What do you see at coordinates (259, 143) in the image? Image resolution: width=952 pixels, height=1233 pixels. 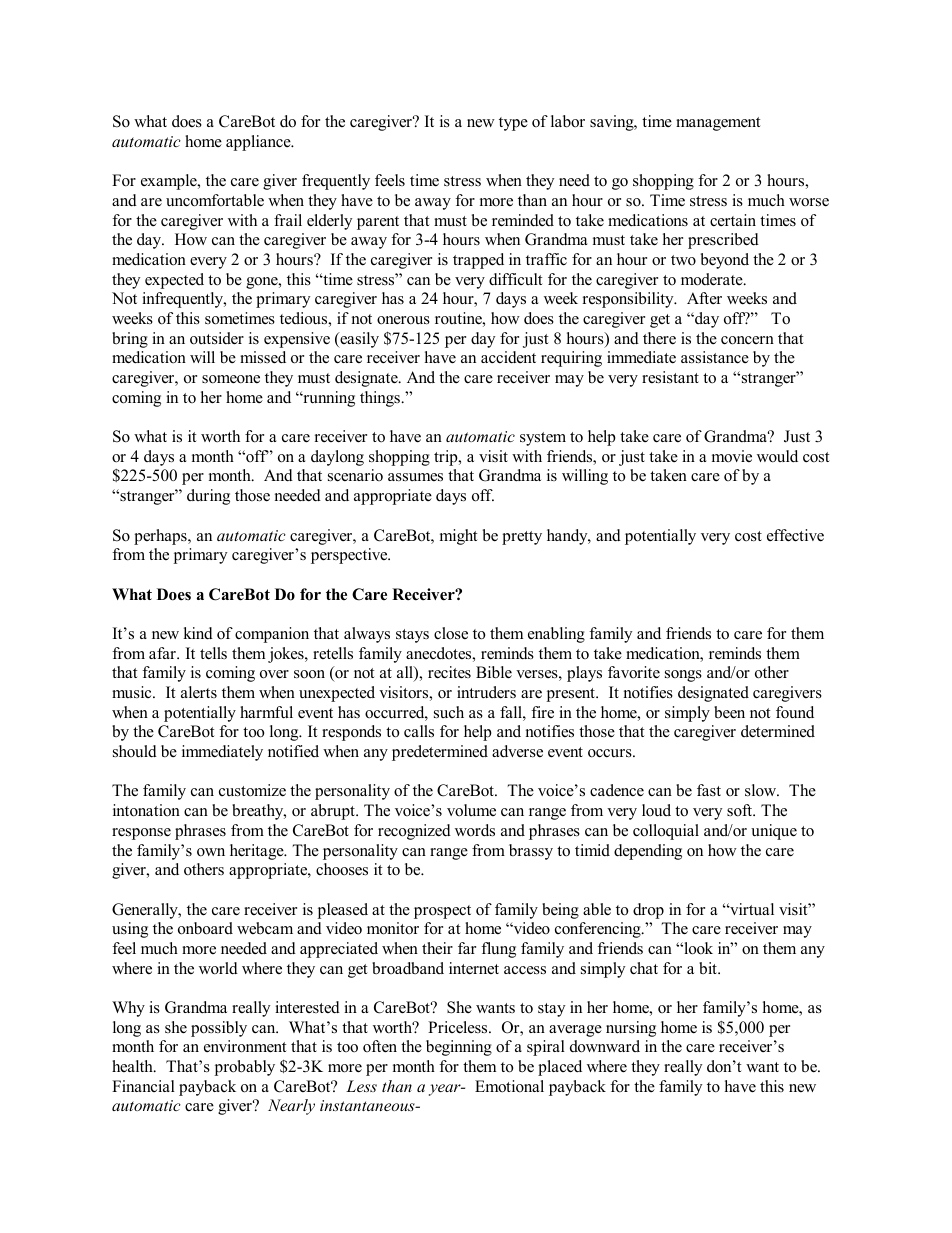 I see `appliance` at bounding box center [259, 143].
